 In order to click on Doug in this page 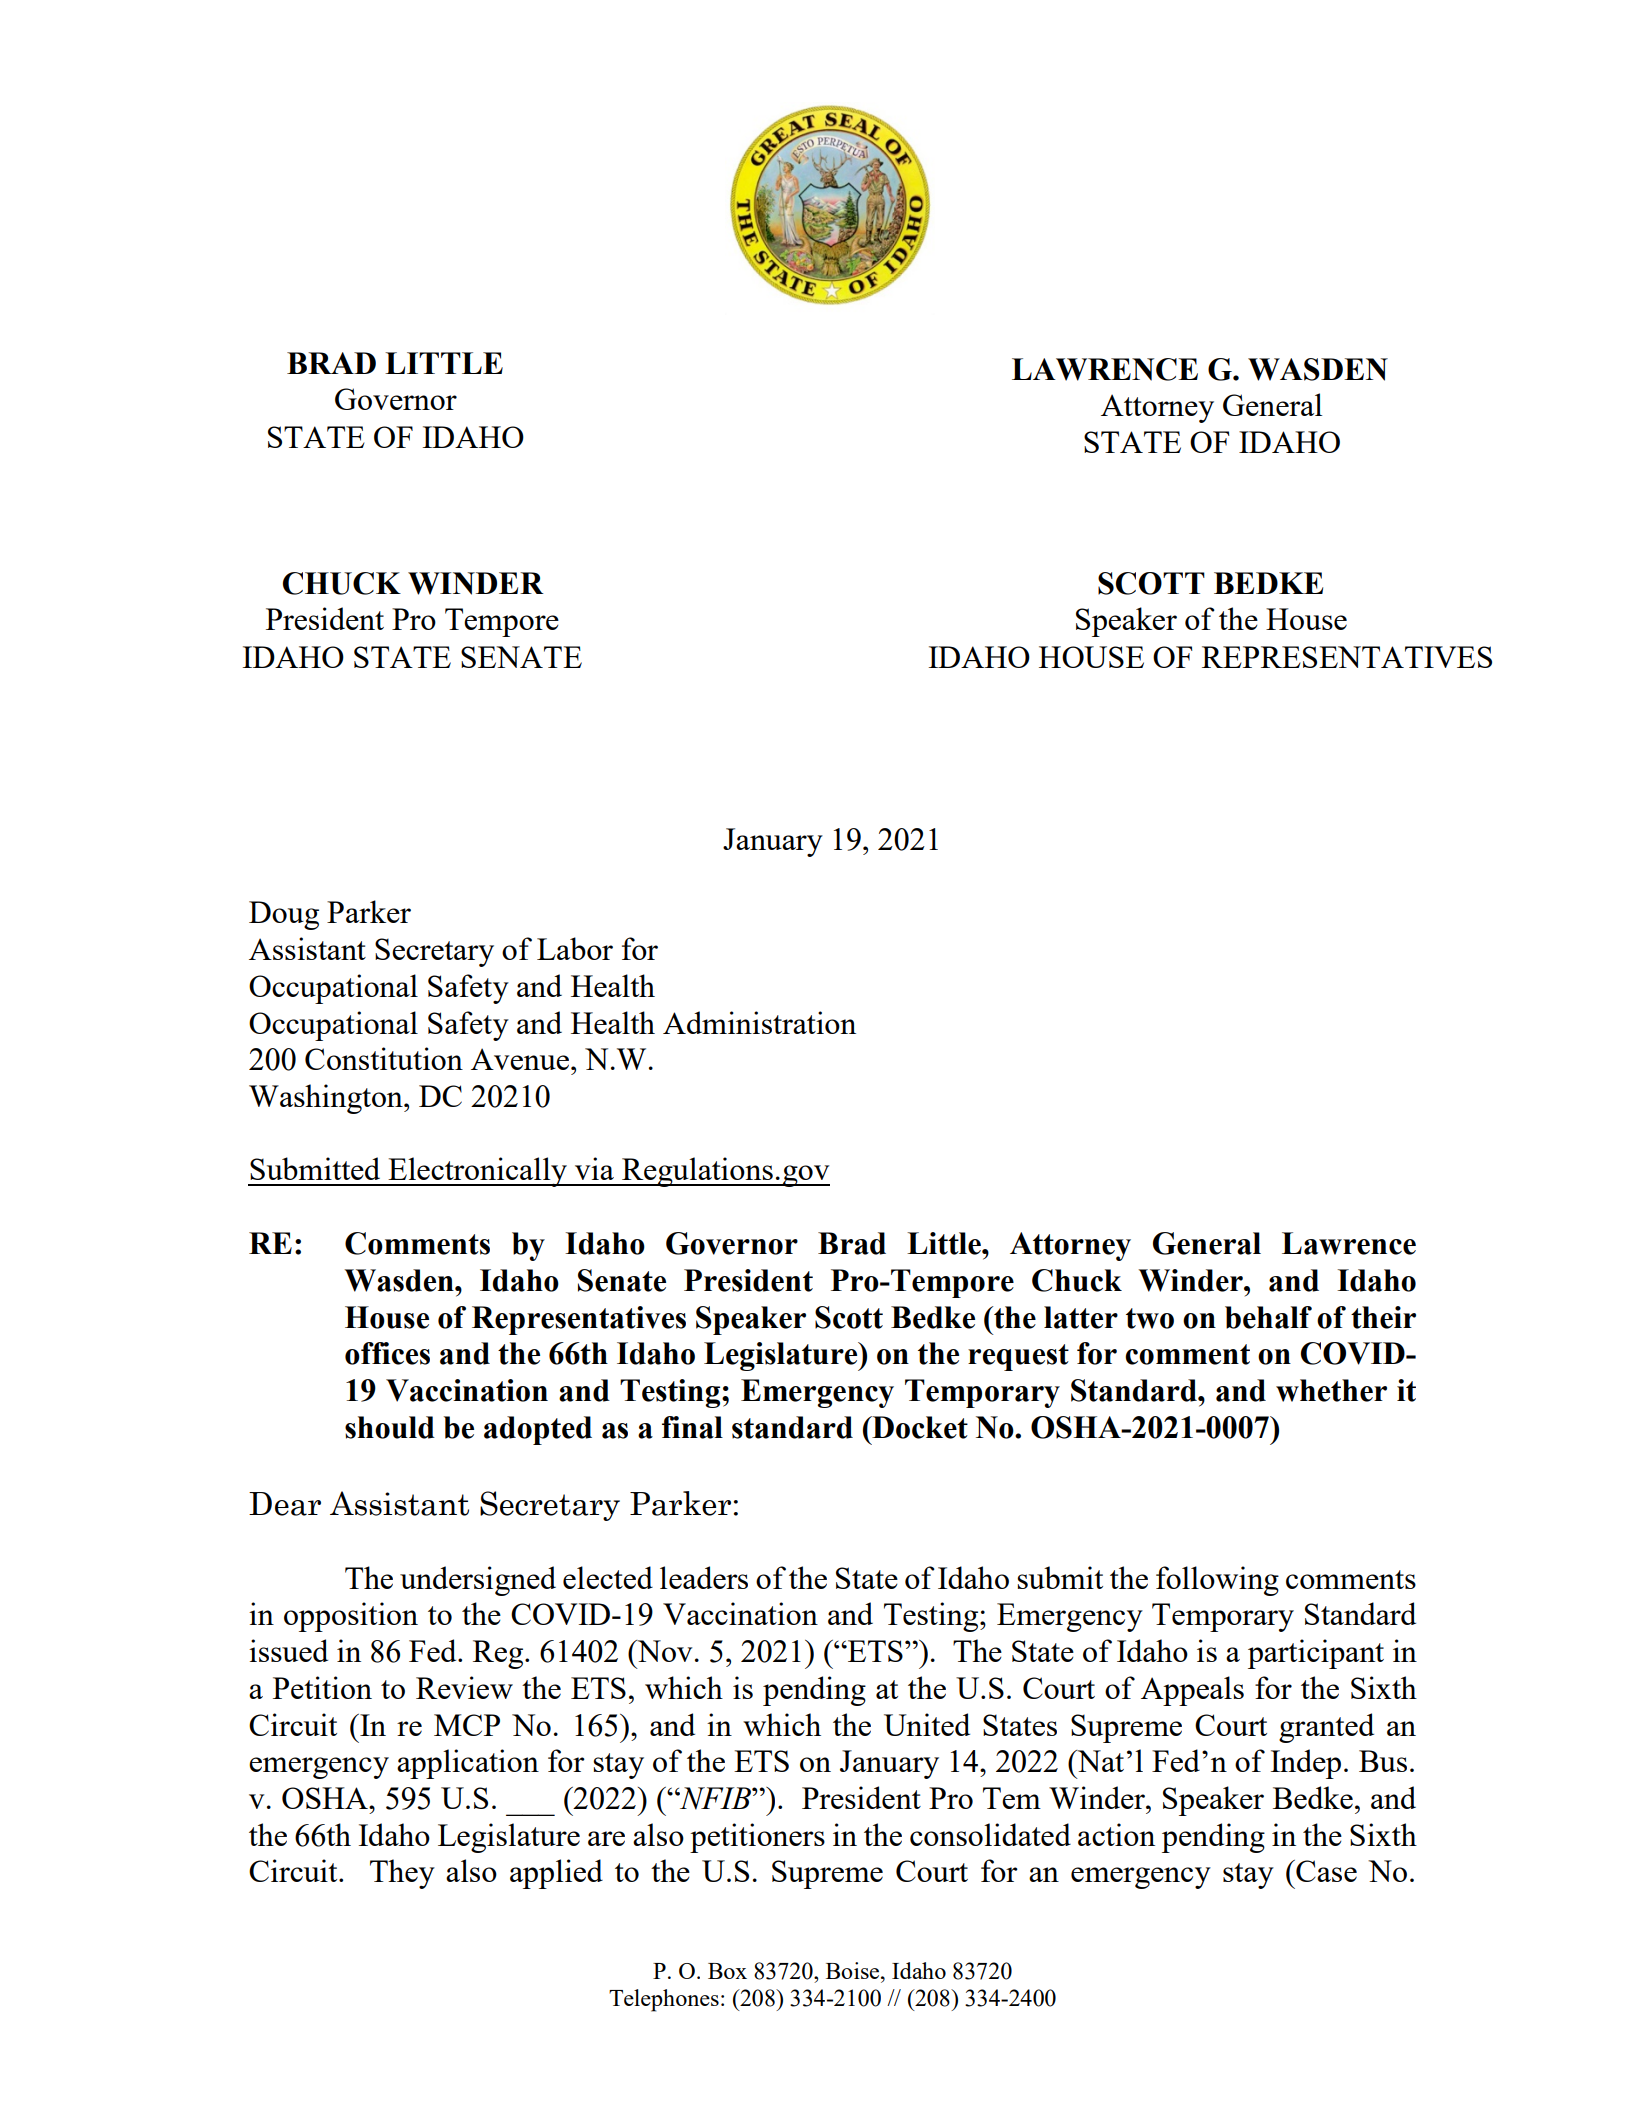, I will do `click(284, 915)`.
